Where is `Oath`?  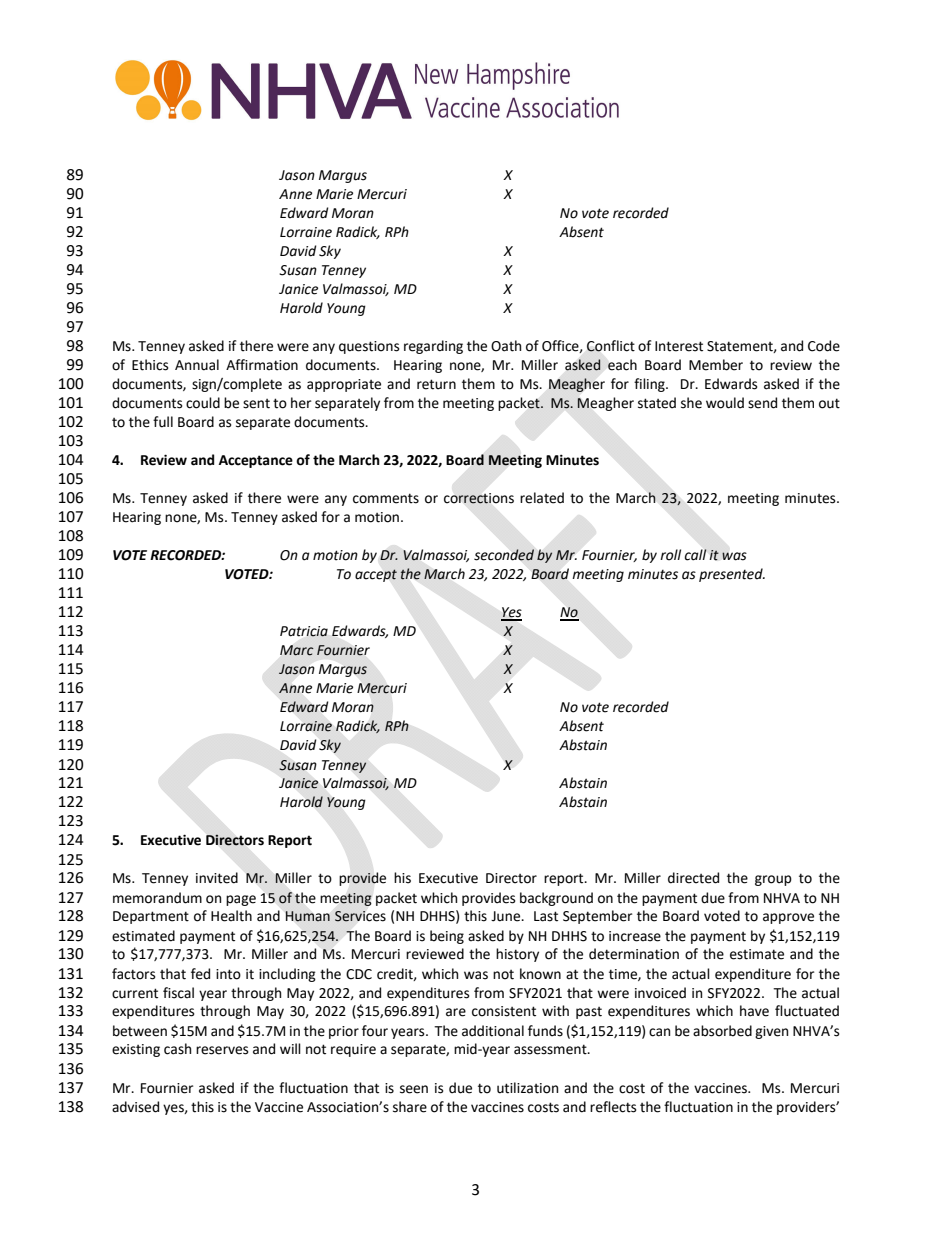
Oath is located at coordinates (506, 346).
